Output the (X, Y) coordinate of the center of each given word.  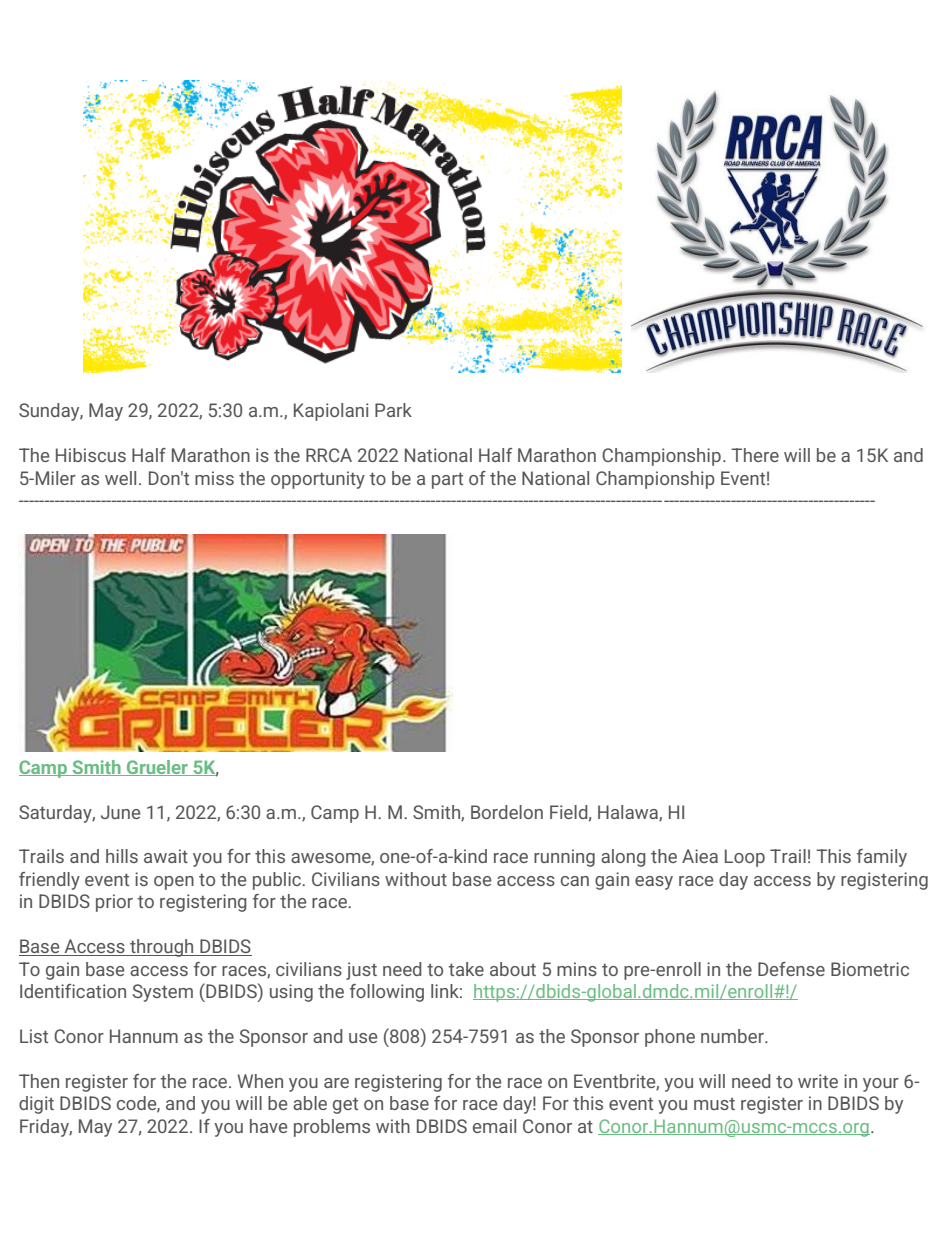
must (714, 1104)
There (755, 455)
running (564, 858)
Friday (46, 1128)
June (121, 812)
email (494, 1126)
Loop (745, 858)
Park (393, 410)
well (120, 478)
